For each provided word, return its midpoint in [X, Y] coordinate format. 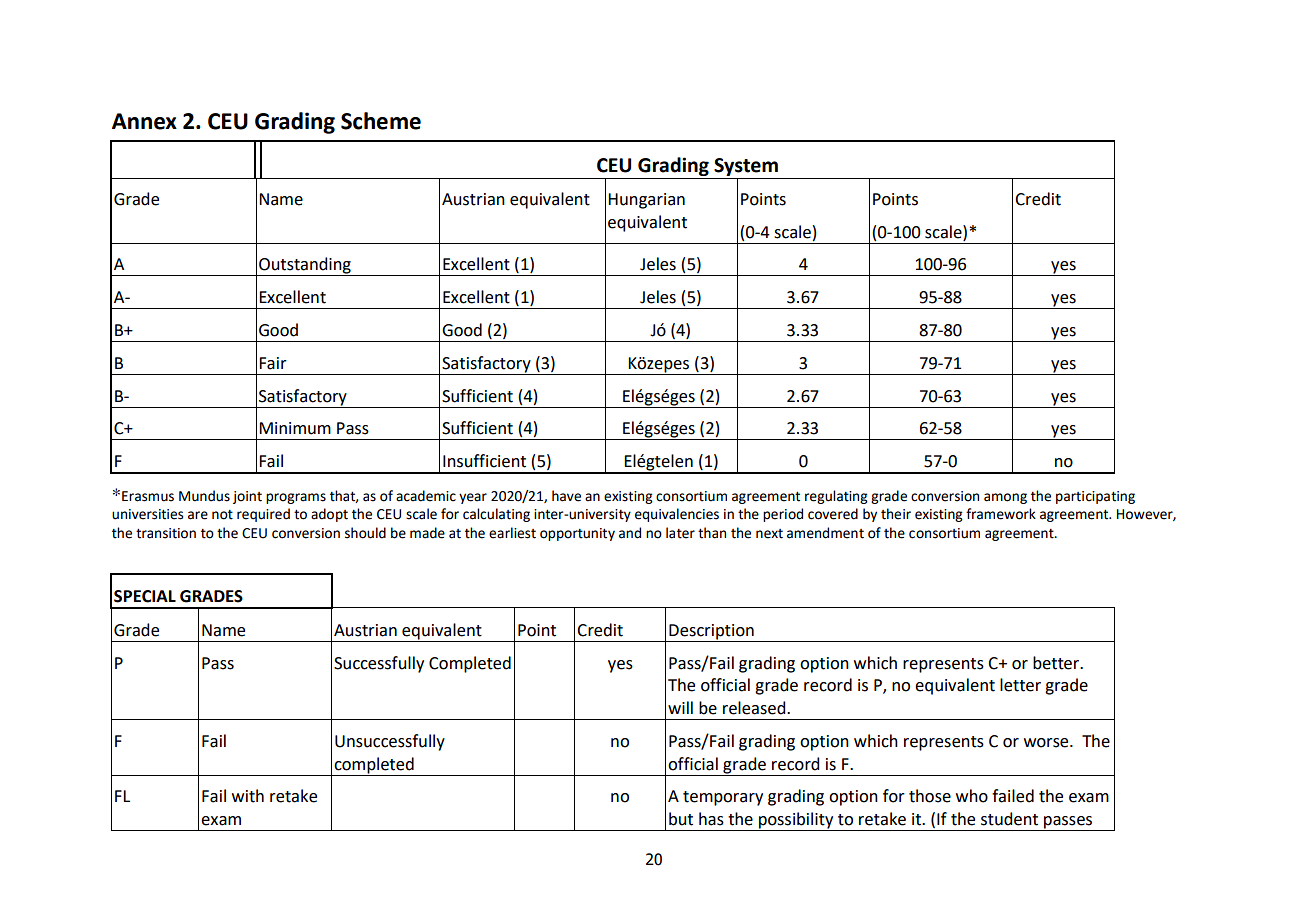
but [681, 819]
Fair [273, 363]
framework [1001, 514]
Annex [144, 121]
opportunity [577, 534]
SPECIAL [145, 596]
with [248, 796]
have [566, 496]
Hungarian [646, 201]
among [1005, 498]
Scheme [381, 121]
